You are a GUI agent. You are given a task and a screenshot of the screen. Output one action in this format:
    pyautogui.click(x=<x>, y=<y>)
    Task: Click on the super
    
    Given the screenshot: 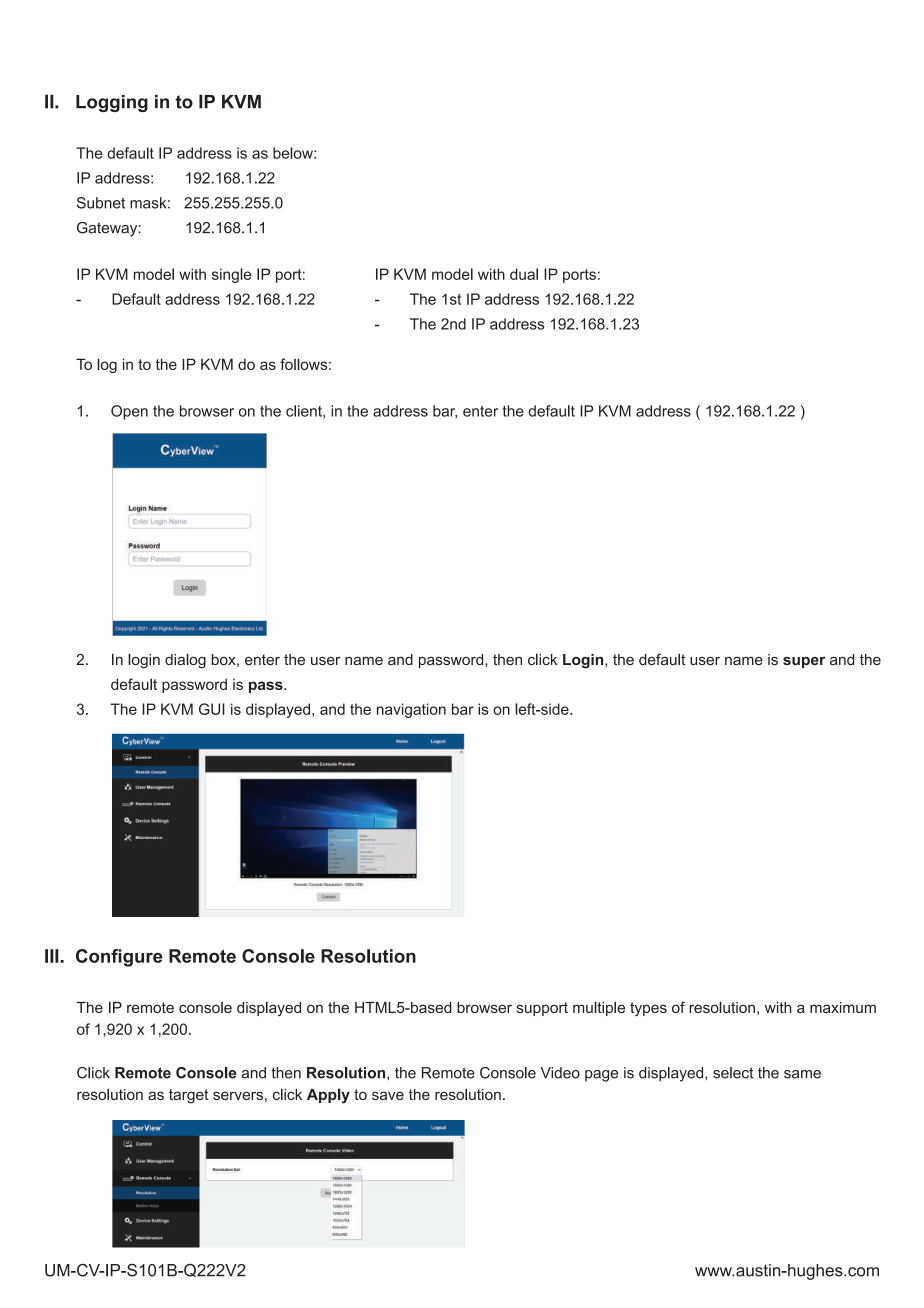 What is the action you would take?
    pyautogui.click(x=804, y=662)
